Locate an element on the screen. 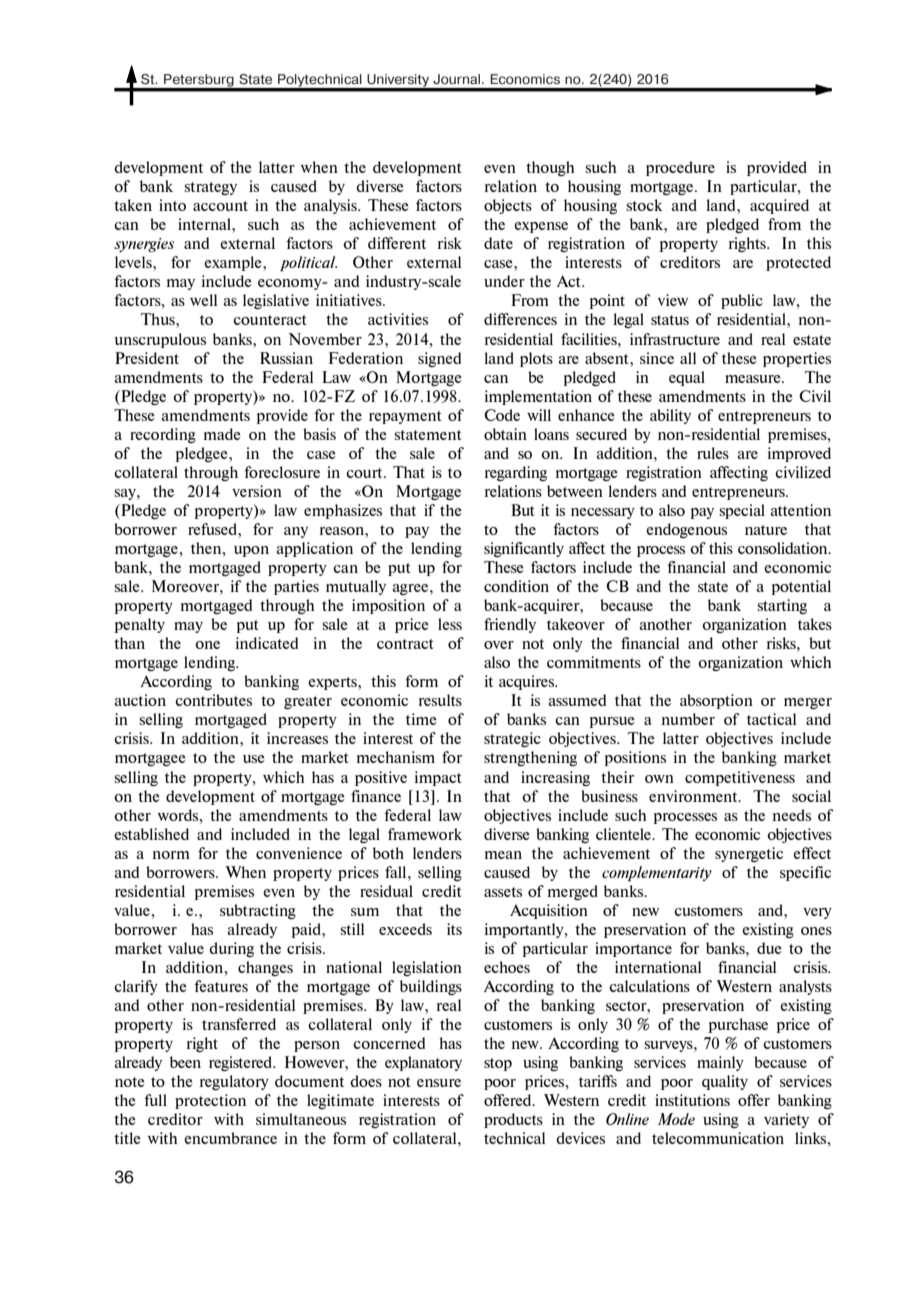  starting is located at coordinates (782, 606).
